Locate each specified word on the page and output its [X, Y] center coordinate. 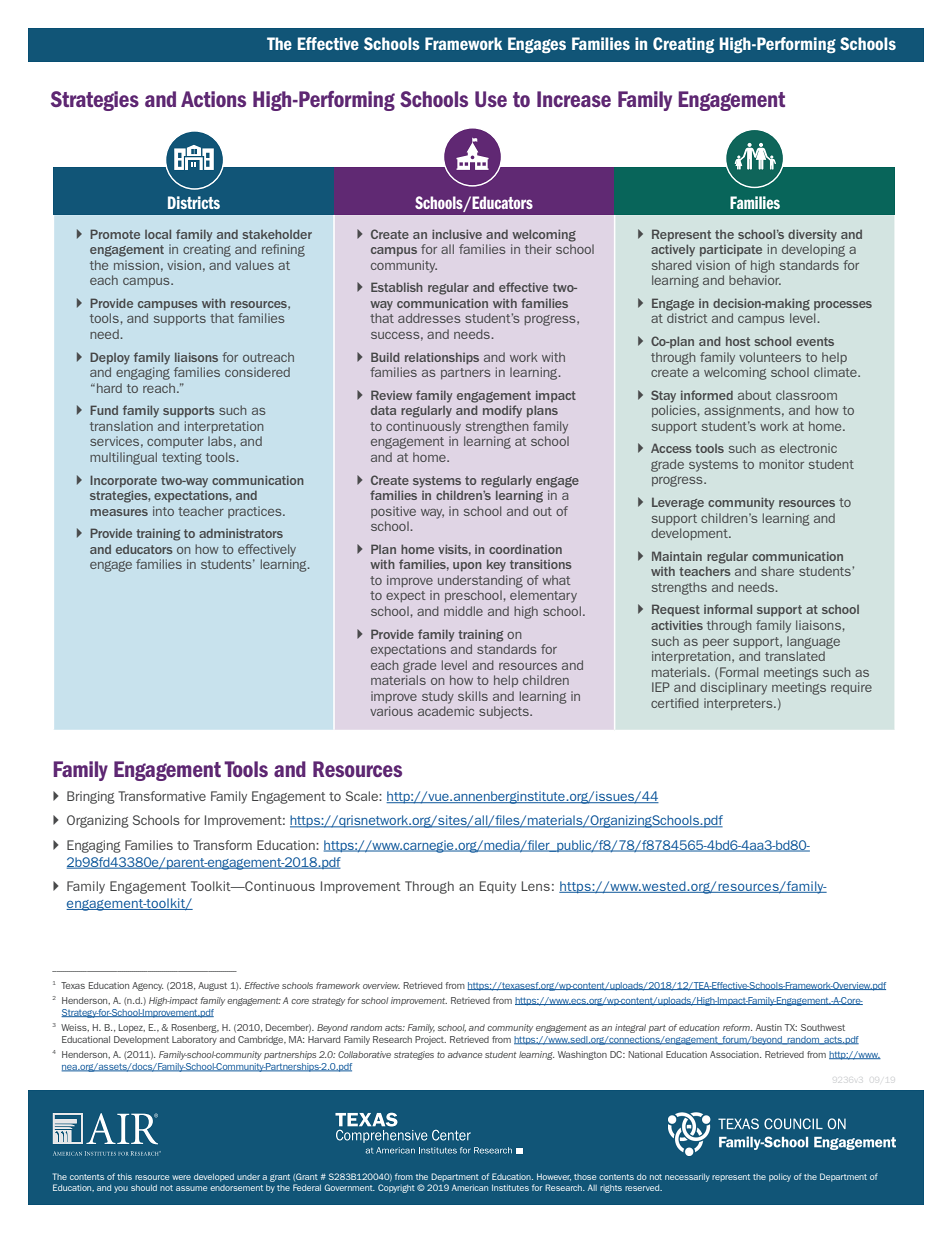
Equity [498, 887]
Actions [213, 99]
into [163, 511]
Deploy [110, 358]
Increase [574, 99]
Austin [769, 1027]
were [181, 1177]
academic [446, 711]
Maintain [677, 556]
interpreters [739, 704]
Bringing [91, 797]
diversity [812, 235]
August [212, 986]
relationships [442, 358]
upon [467, 567]
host [738, 341]
